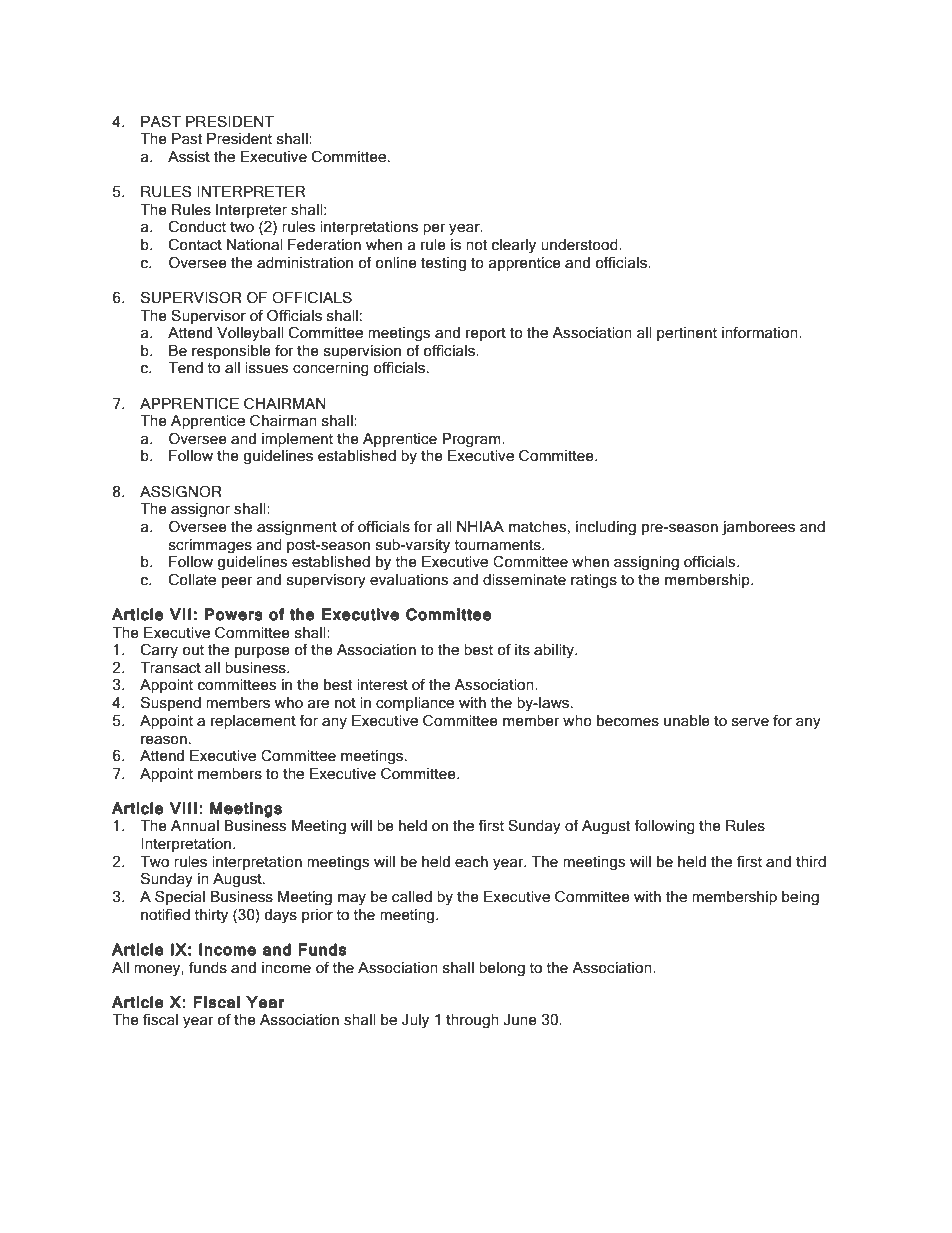 The image size is (952, 1233). Describe the element at coordinates (513, 246) in the document. I see `clearly` at that location.
